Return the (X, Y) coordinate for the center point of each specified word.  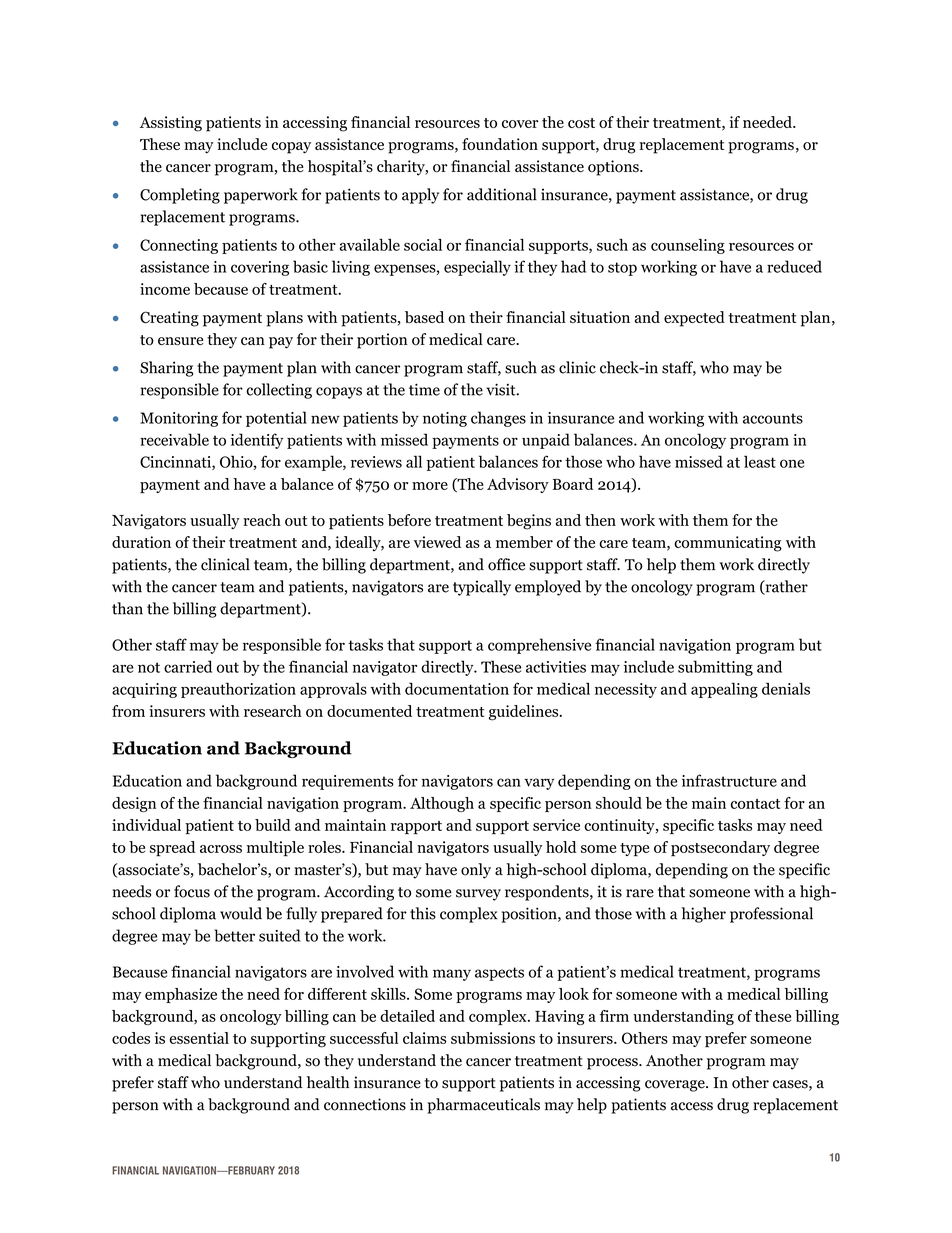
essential (199, 1038)
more (430, 486)
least (760, 461)
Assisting (171, 124)
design (134, 804)
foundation (500, 144)
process (613, 1064)
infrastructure (729, 780)
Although (442, 804)
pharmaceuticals (483, 1106)
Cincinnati (176, 463)
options (614, 168)
